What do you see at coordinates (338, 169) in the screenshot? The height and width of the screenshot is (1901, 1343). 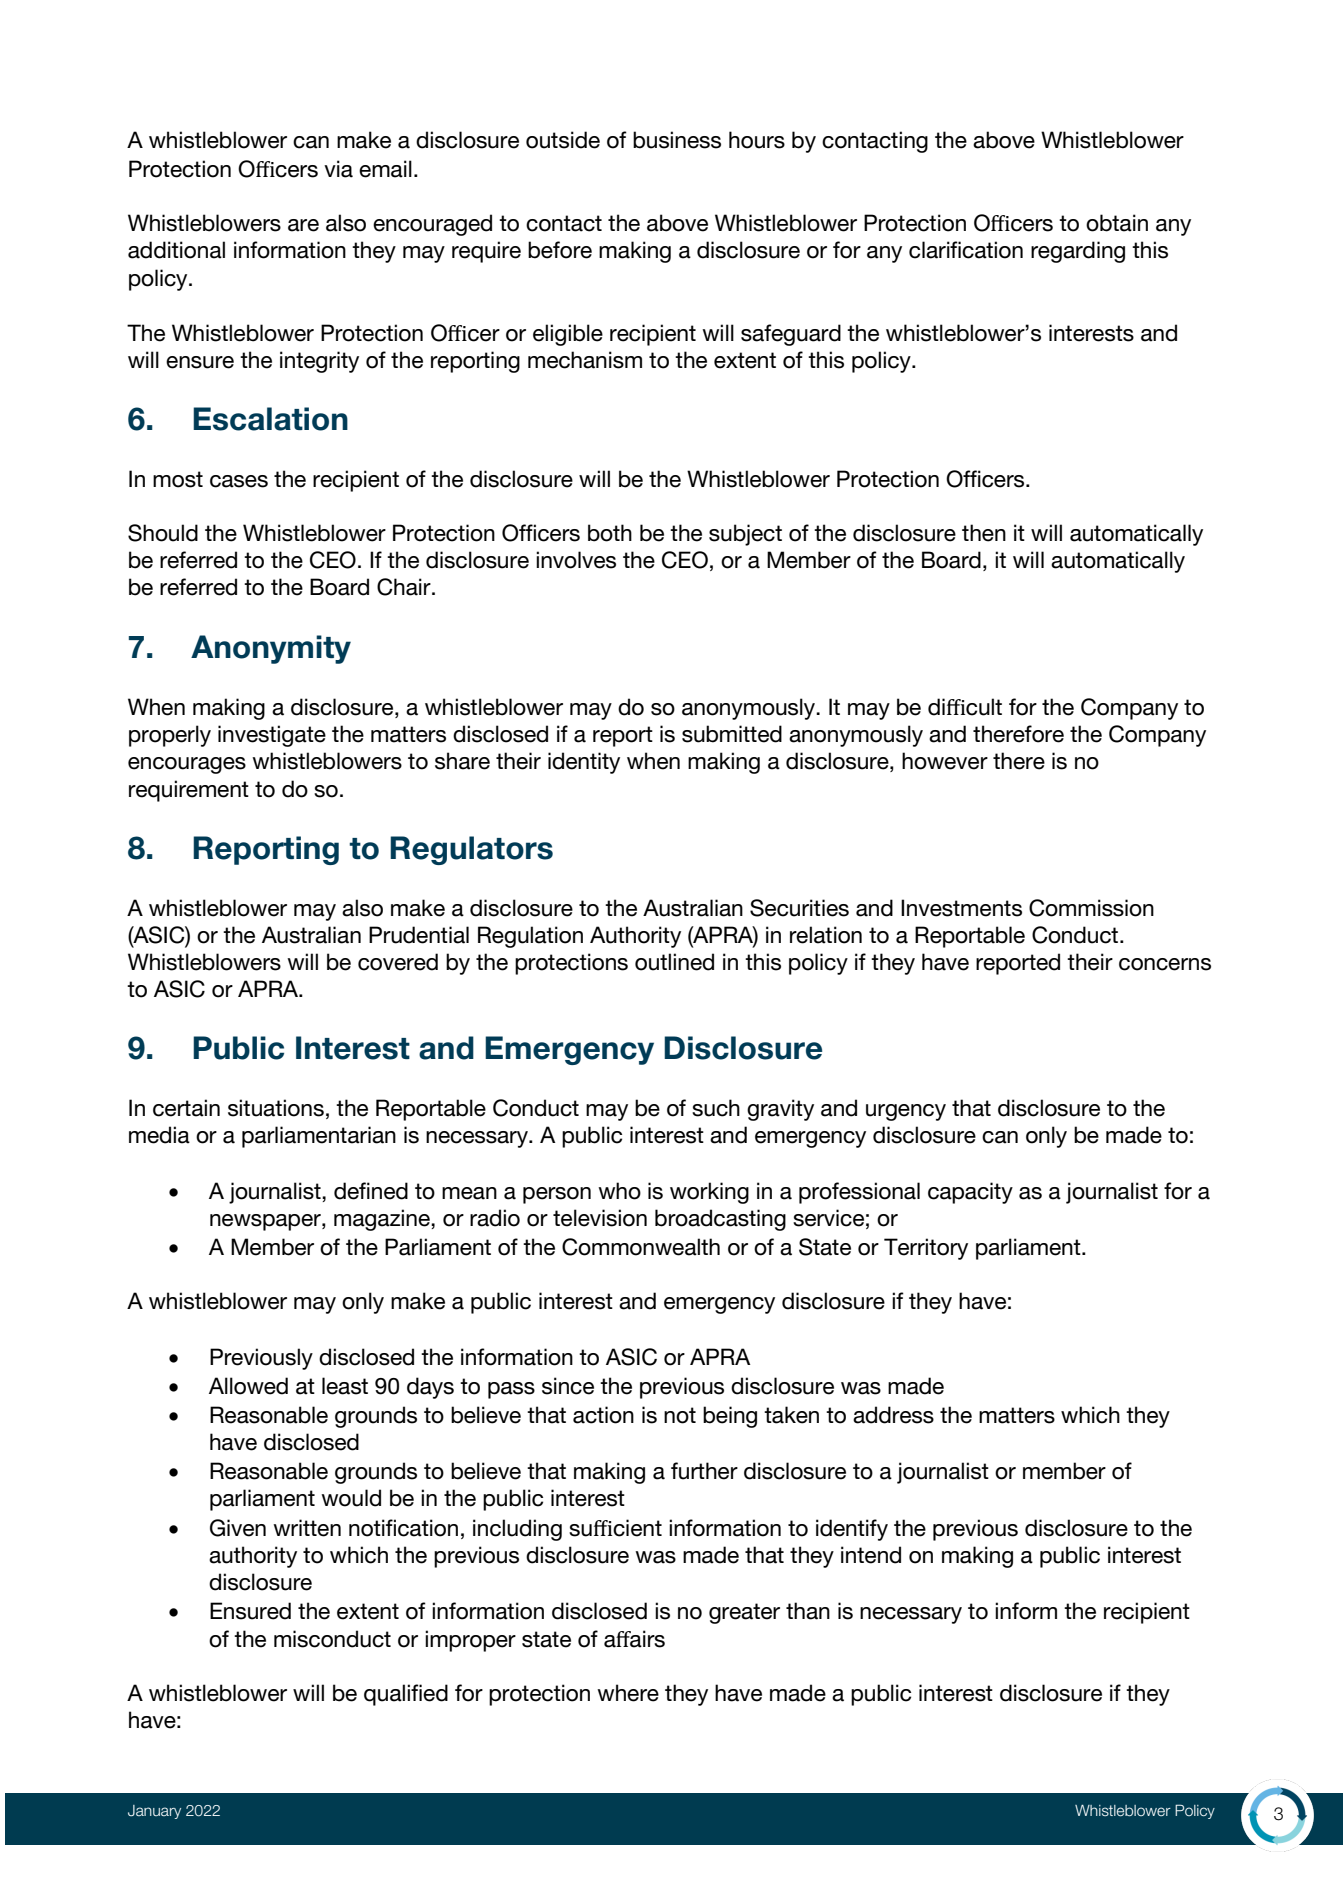 I see `via` at bounding box center [338, 169].
